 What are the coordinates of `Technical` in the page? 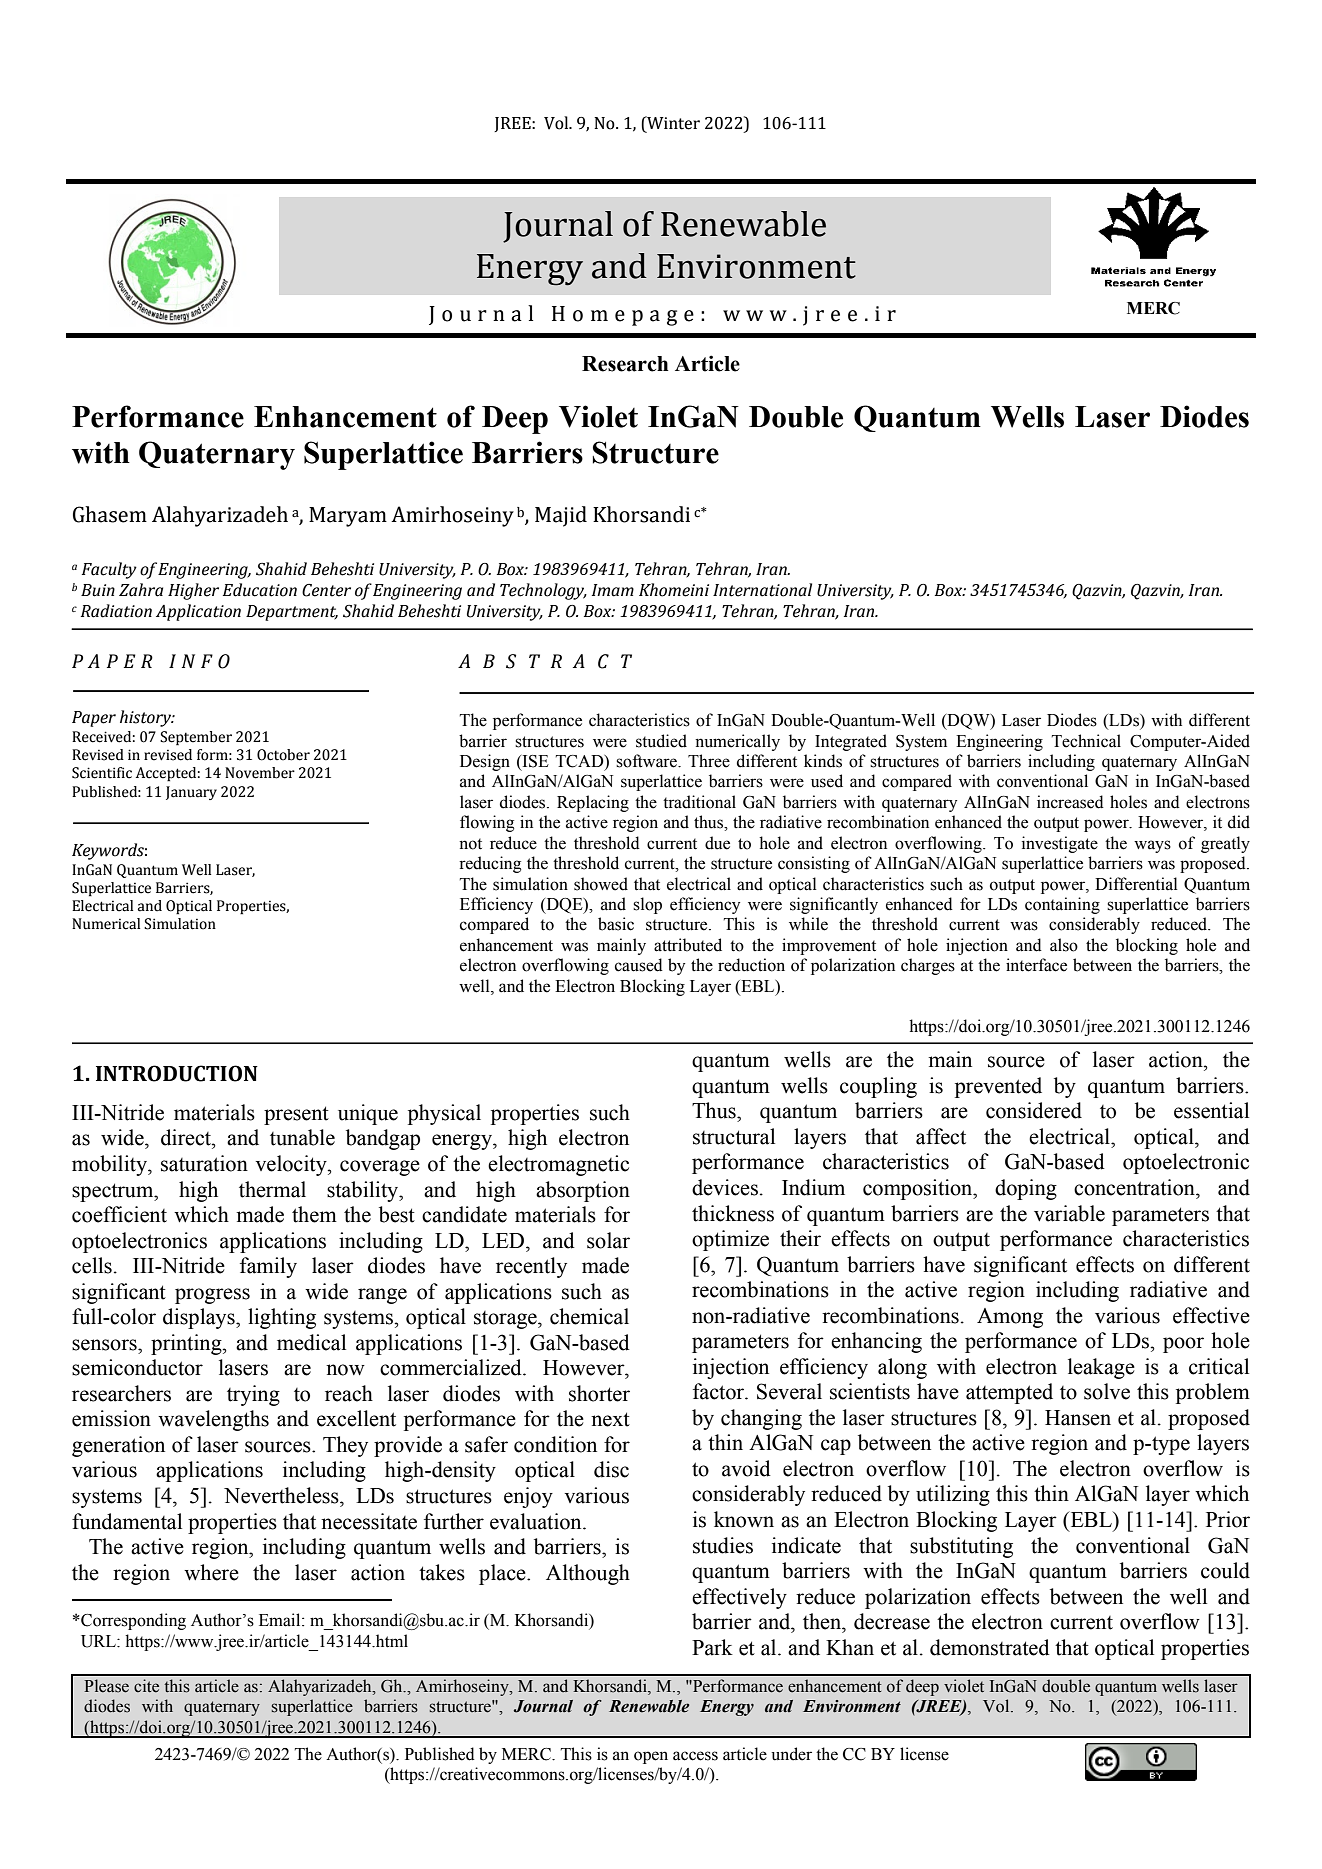 It's located at (1086, 741).
